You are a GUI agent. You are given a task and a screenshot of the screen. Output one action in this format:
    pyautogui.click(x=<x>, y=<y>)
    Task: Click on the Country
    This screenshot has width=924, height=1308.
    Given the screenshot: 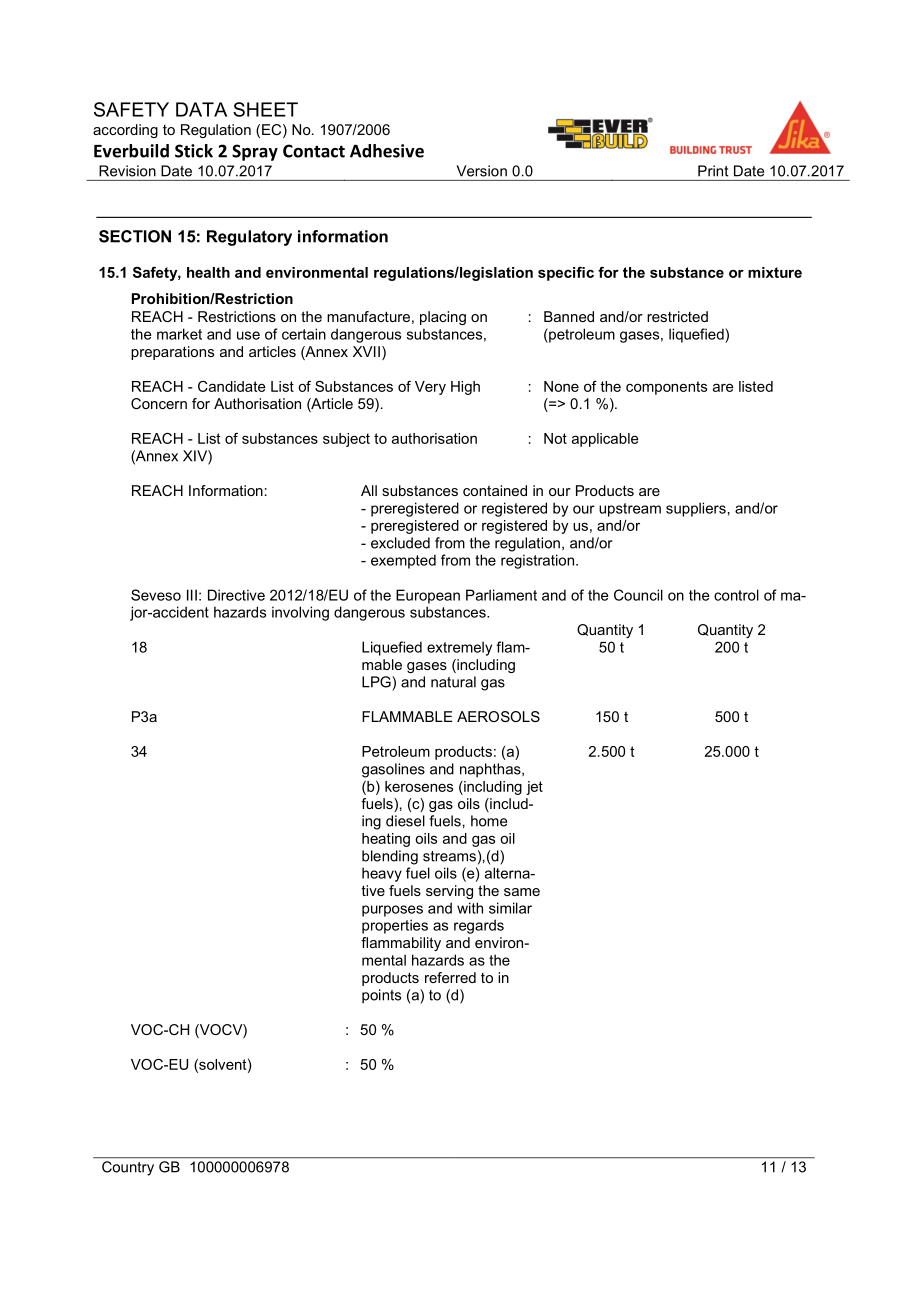 What is the action you would take?
    pyautogui.click(x=128, y=1168)
